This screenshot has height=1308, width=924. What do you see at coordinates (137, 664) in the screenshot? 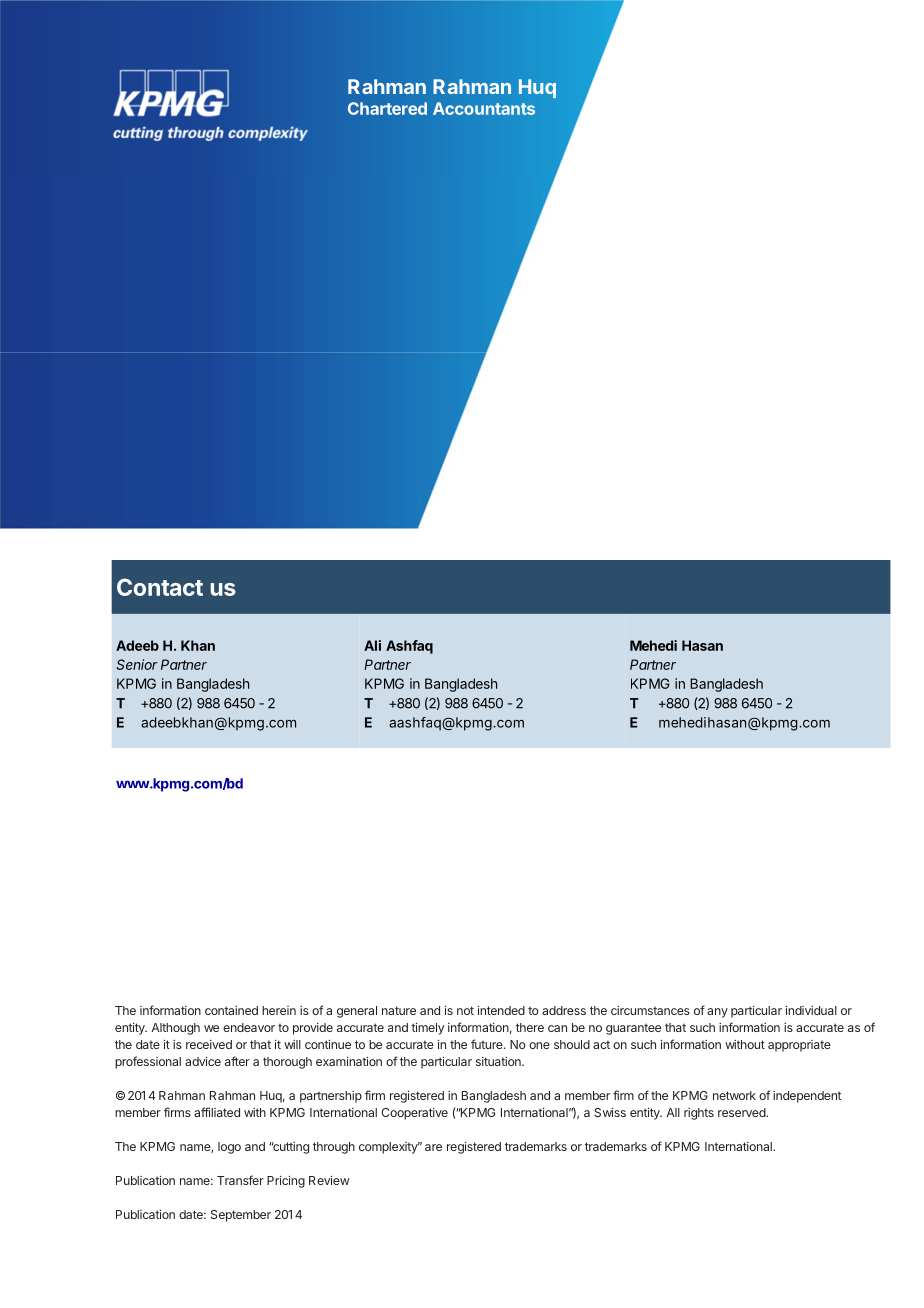
I see `Senior` at bounding box center [137, 664].
